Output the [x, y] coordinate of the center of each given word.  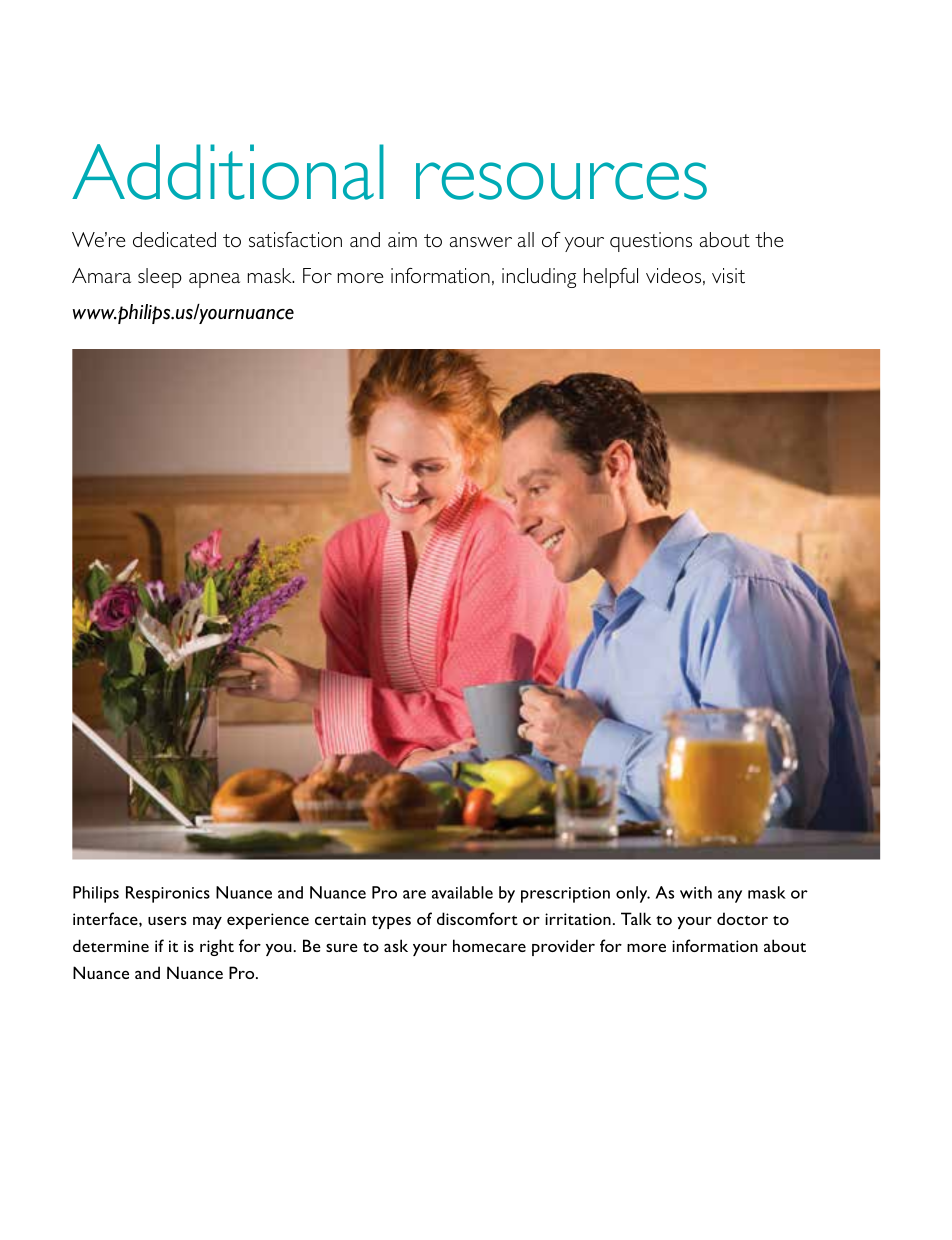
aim [402, 239]
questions [651, 242]
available [462, 892]
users [167, 920]
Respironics [168, 894]
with [696, 892]
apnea [214, 280]
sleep [160, 278]
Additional [228, 172]
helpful [611, 278]
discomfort [477, 918]
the [769, 239]
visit [728, 275]
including [539, 278]
